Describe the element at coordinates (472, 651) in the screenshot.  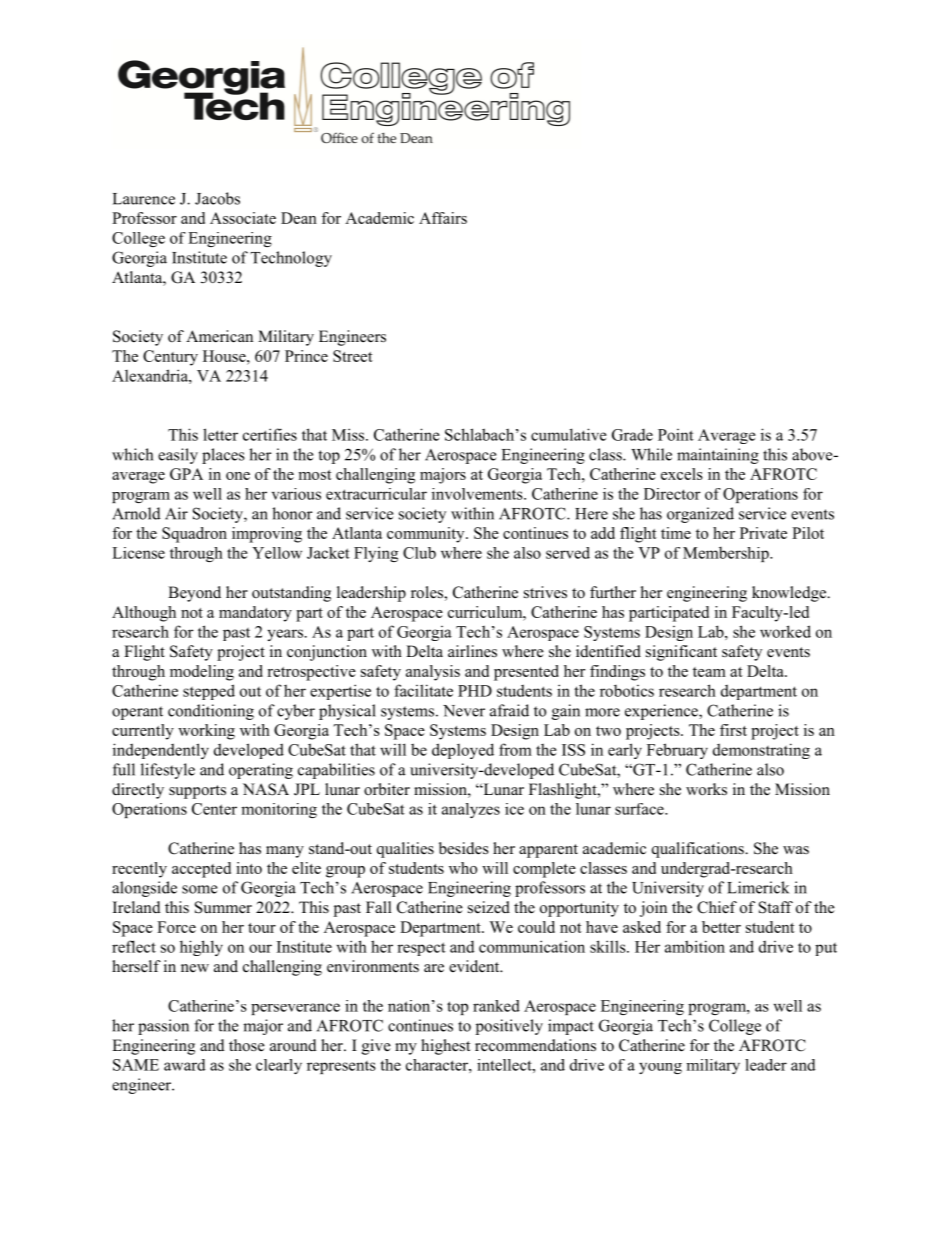
I see `airlines` at that location.
